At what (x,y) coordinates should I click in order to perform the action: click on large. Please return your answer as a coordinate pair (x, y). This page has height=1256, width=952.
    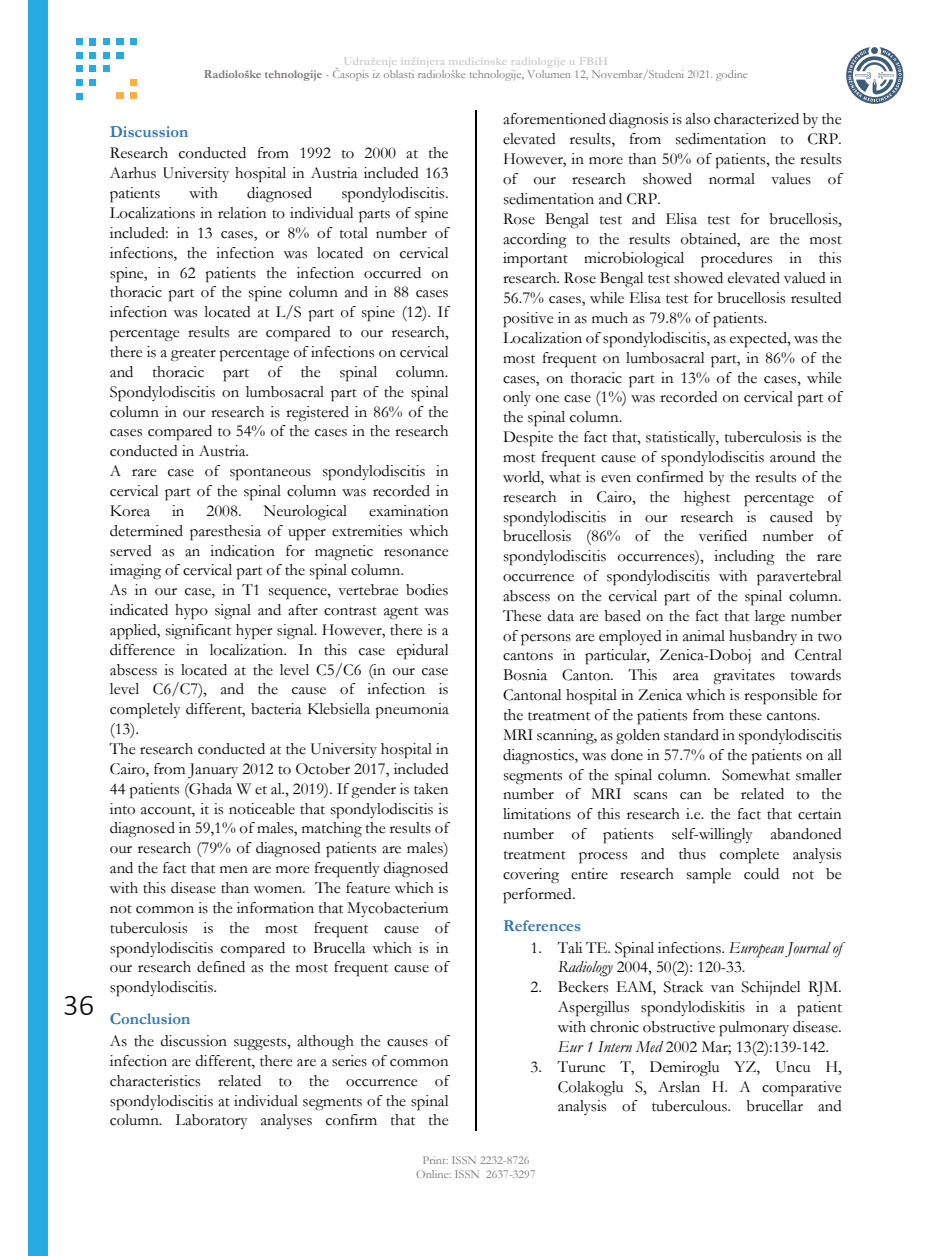
    Looking at the image, I should click on (770, 618).
